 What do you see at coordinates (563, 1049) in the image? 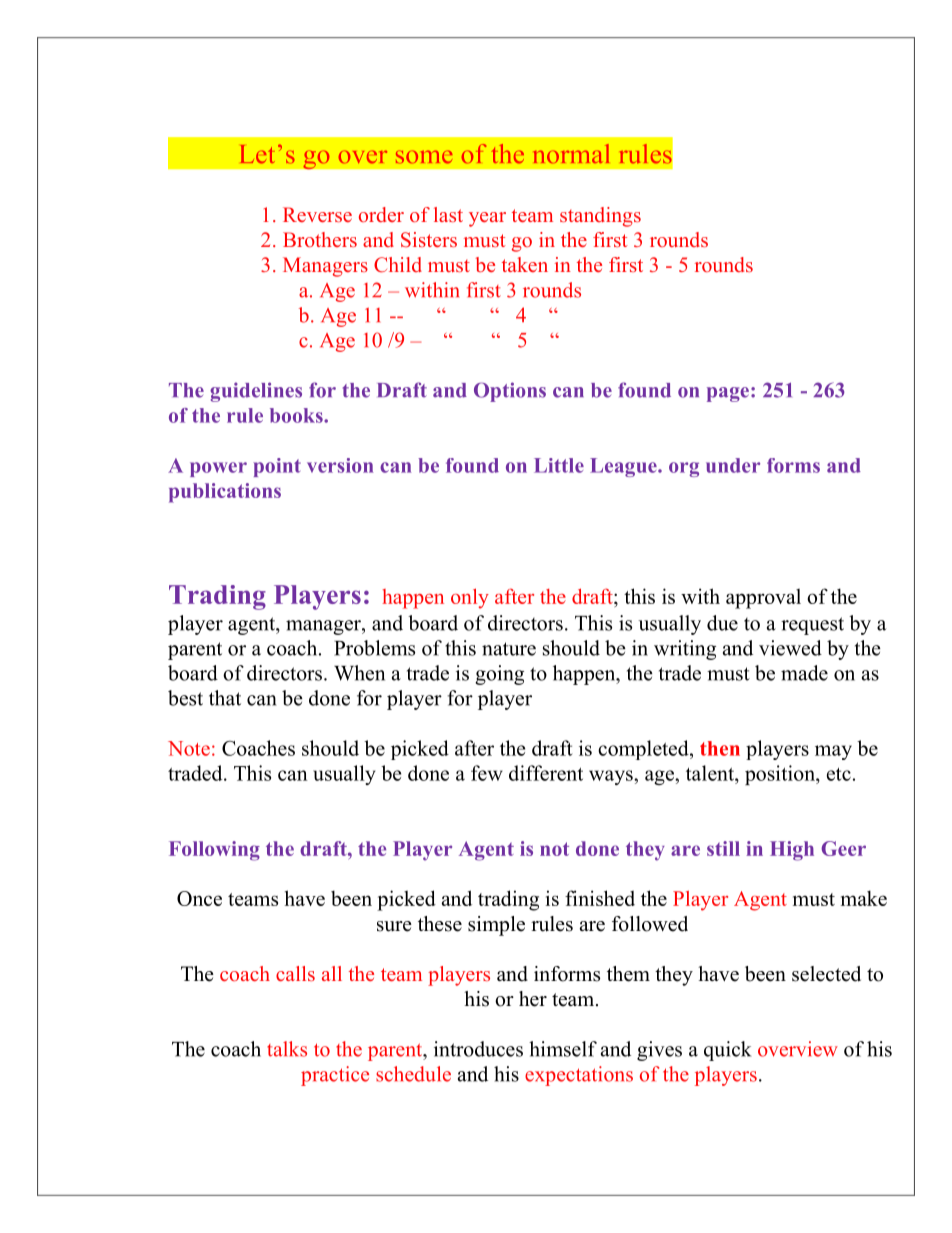
I see `himself` at bounding box center [563, 1049].
